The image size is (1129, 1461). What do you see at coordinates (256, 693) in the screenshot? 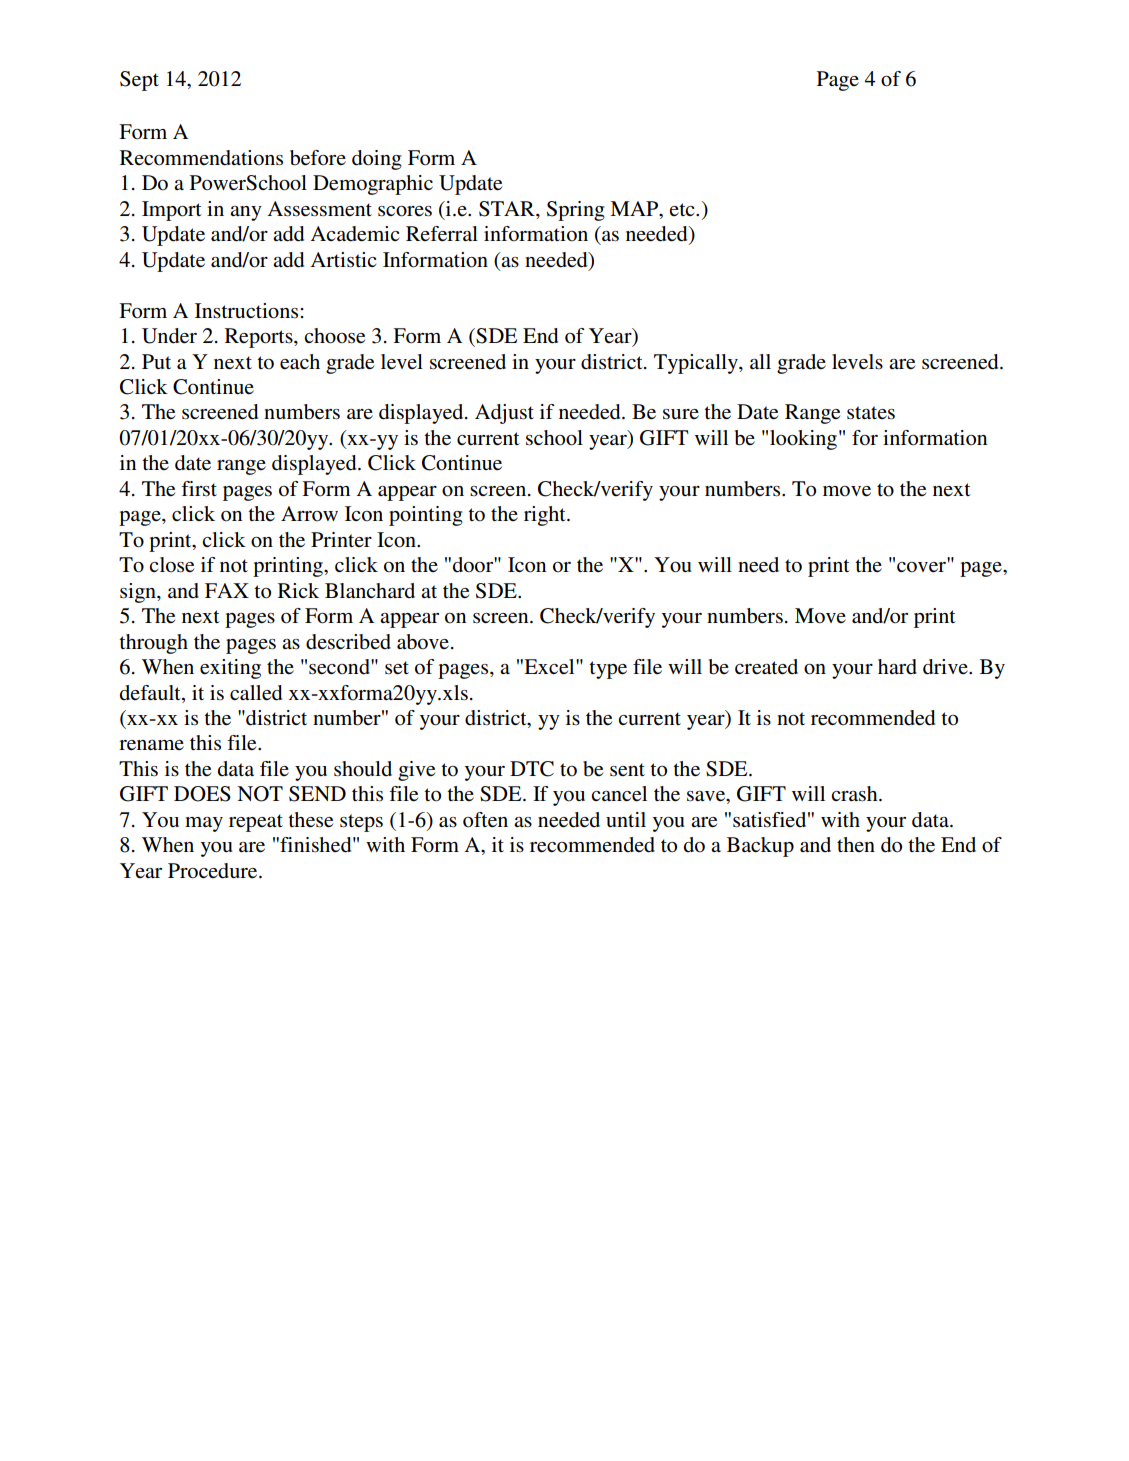
I see `called` at bounding box center [256, 693].
